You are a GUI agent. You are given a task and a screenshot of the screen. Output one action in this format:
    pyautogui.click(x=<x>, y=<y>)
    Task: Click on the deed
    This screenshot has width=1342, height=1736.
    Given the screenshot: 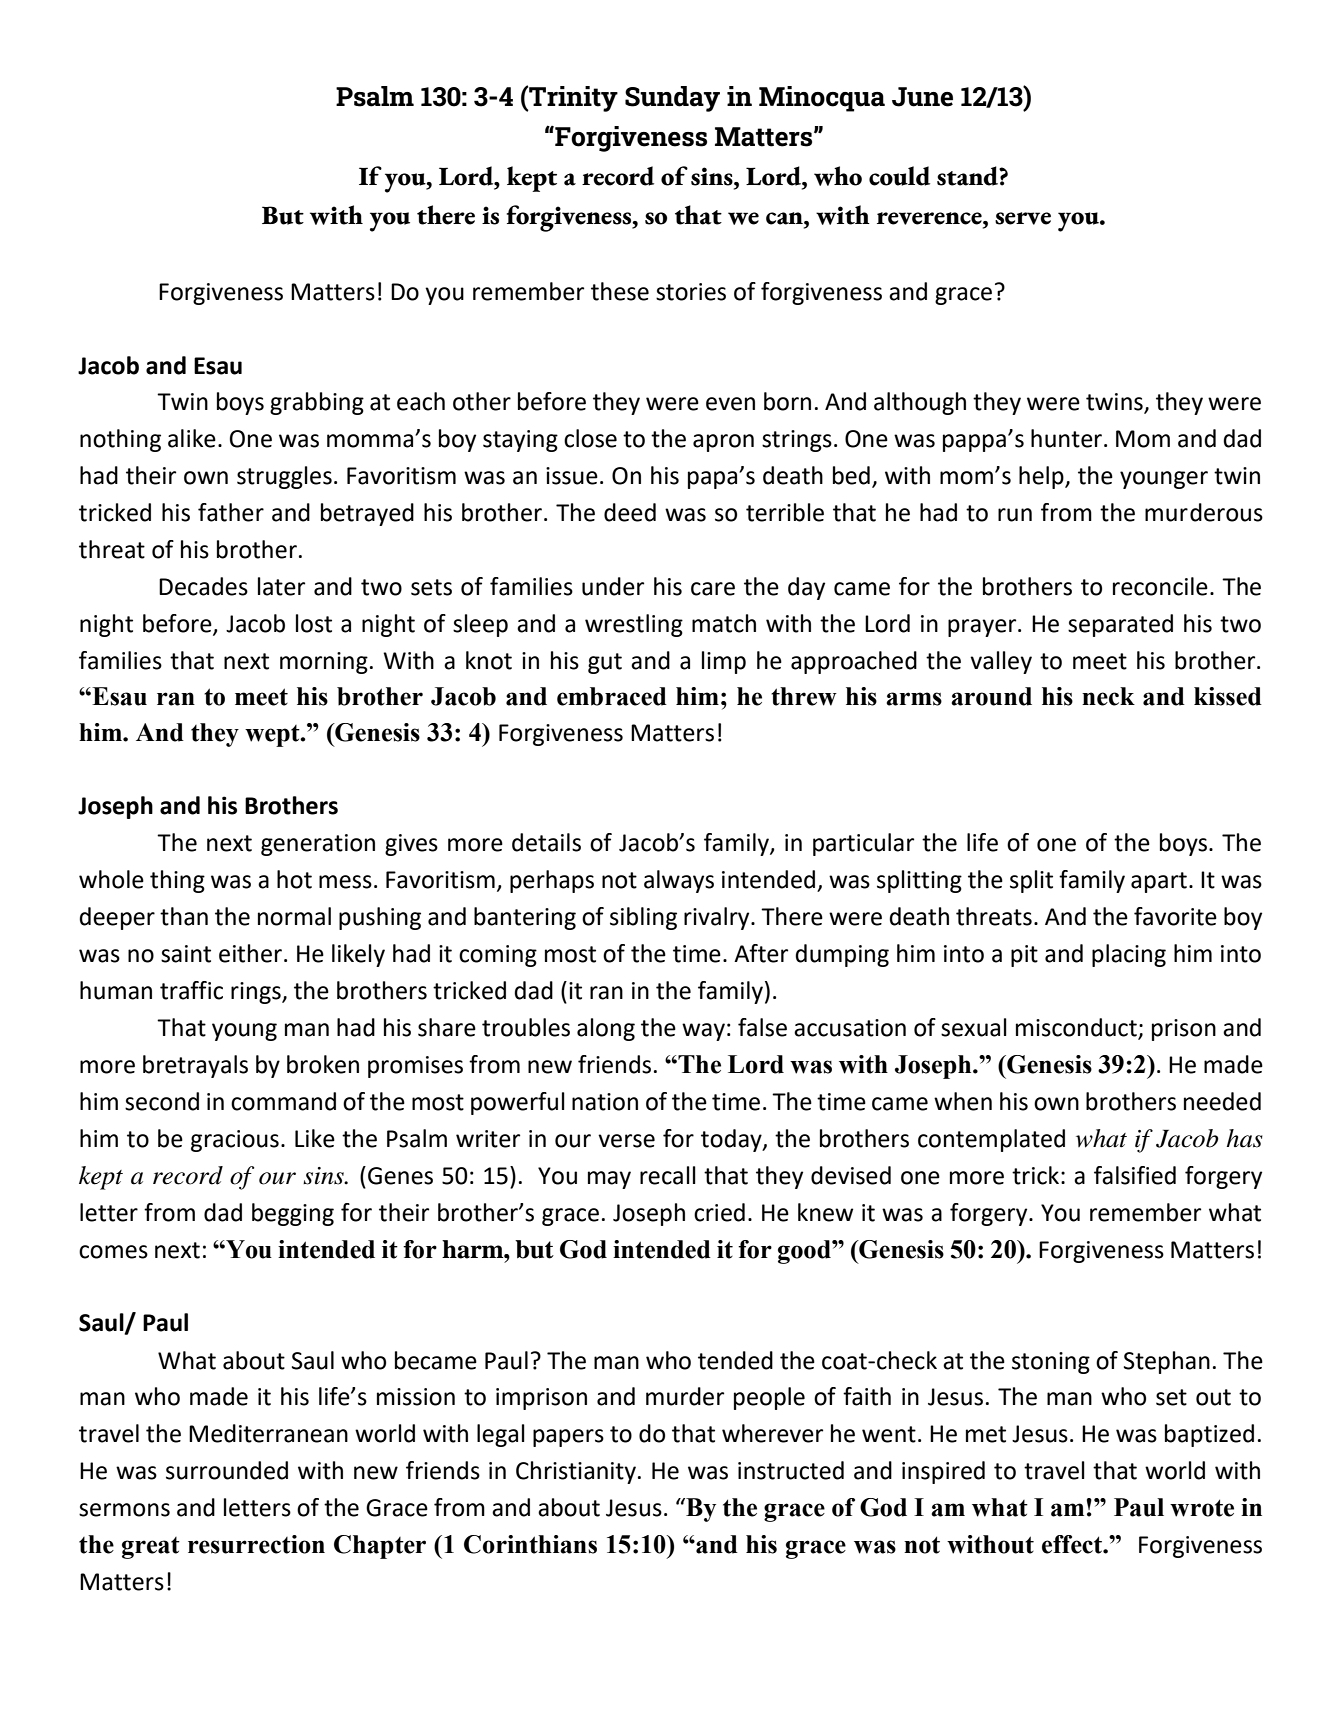 What is the action you would take?
    pyautogui.click(x=630, y=512)
